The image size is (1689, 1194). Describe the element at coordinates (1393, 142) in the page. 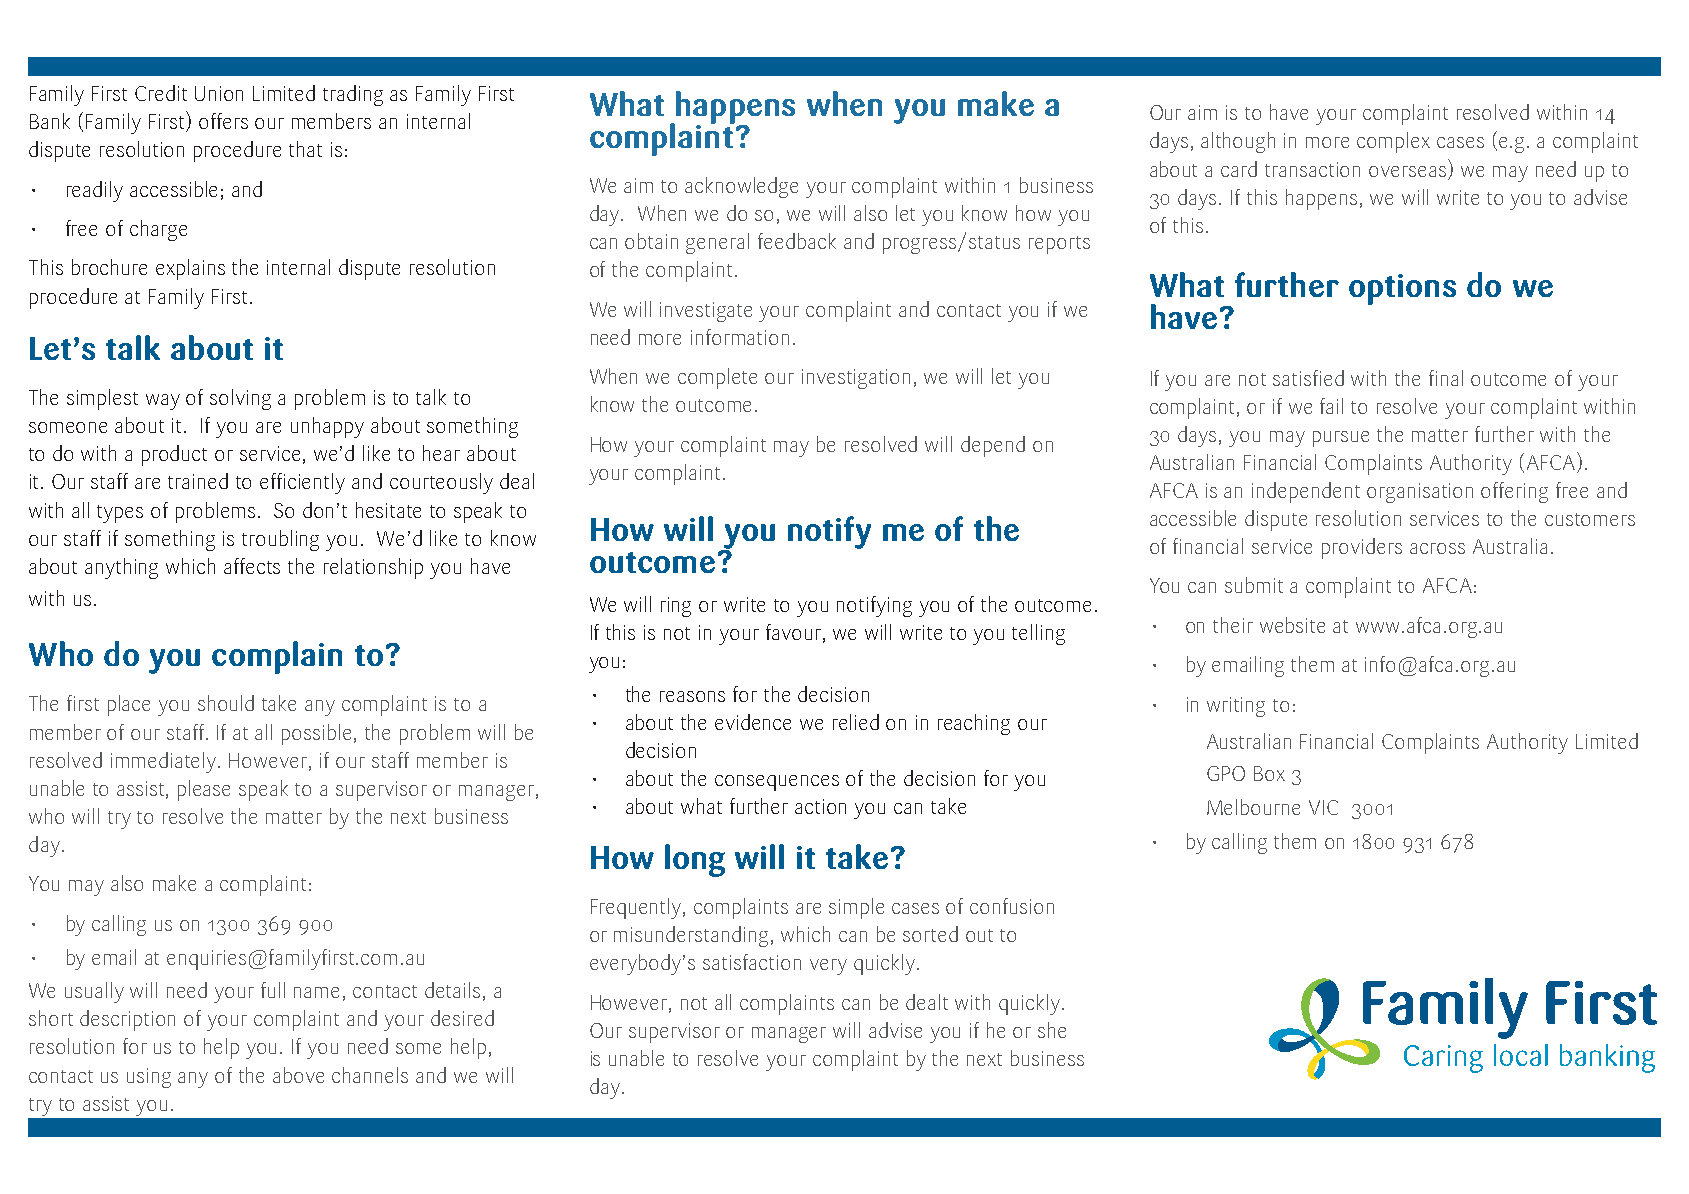

I see `complex` at that location.
